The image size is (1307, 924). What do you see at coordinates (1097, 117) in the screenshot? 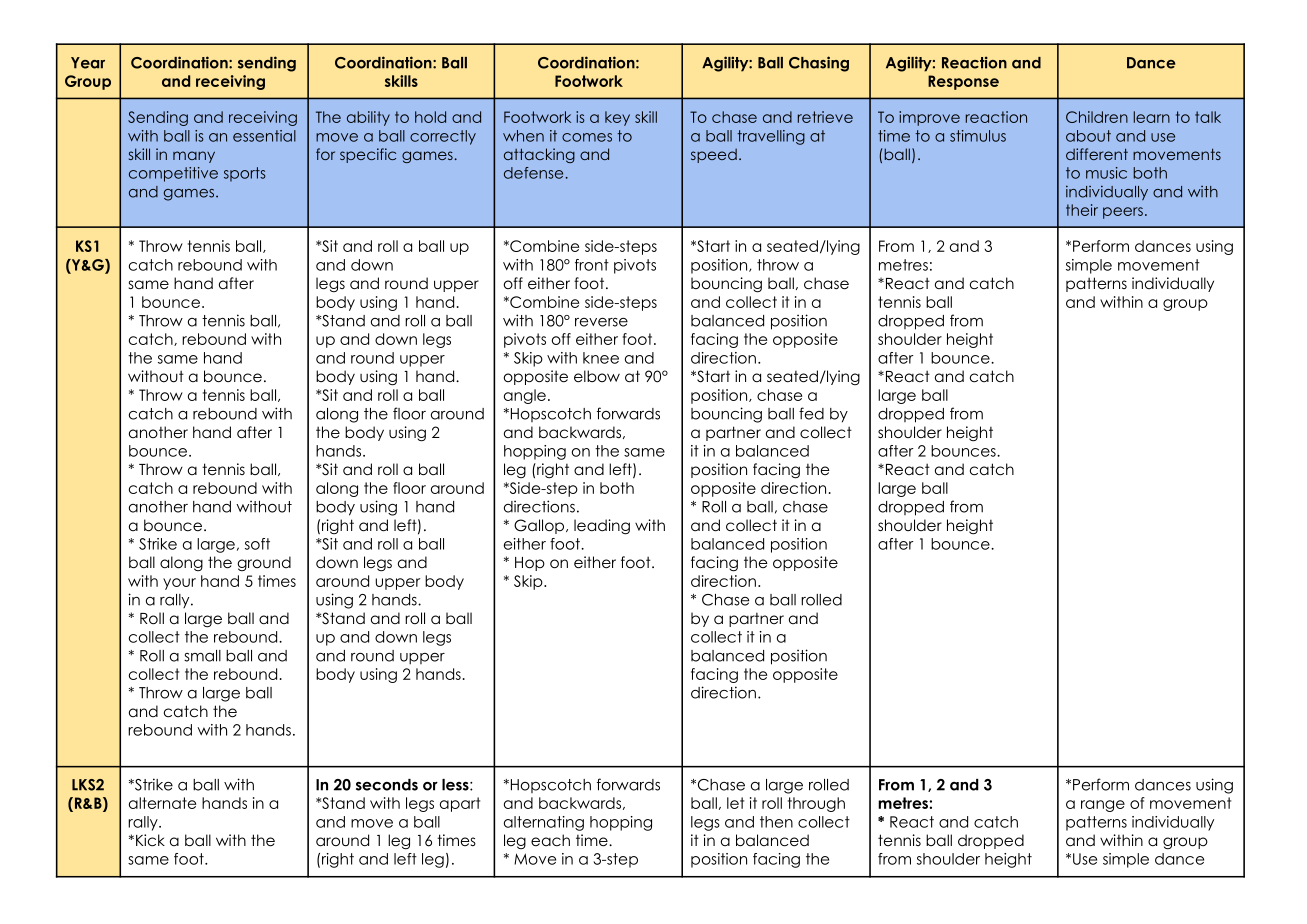
I see `Children` at bounding box center [1097, 117].
